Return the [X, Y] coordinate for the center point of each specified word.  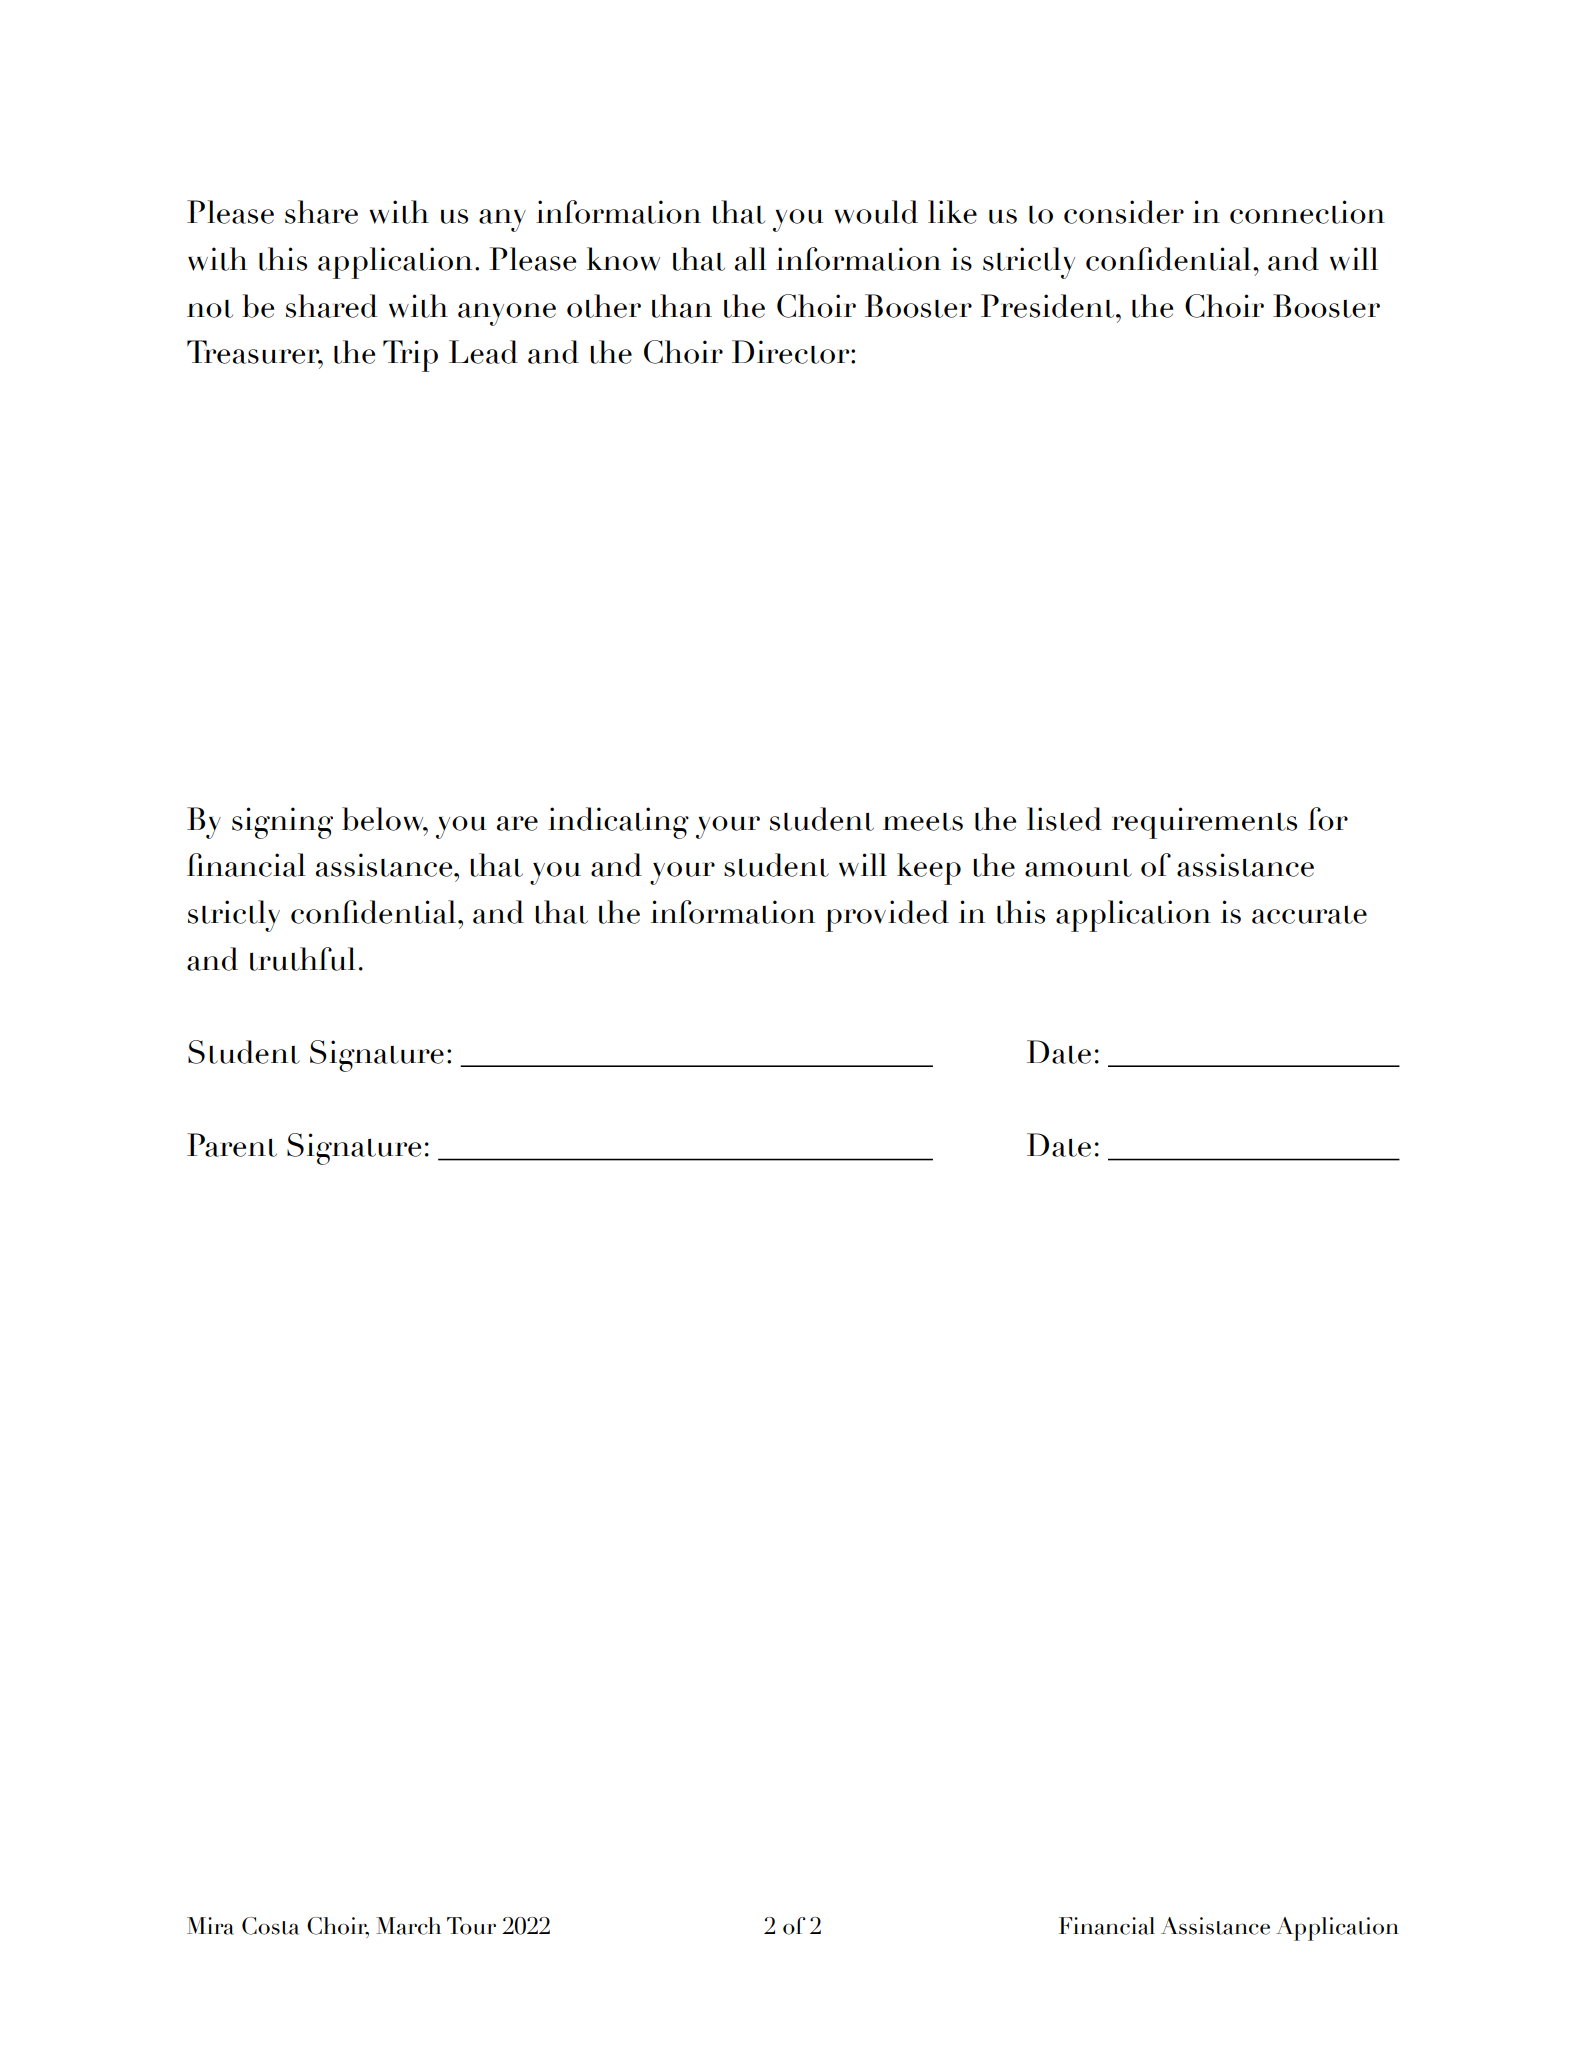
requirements [1204, 823]
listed [1064, 819]
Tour [471, 1926]
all [750, 259]
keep [929, 869]
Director [792, 352]
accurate [1309, 914]
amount [1078, 867]
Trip [410, 356]
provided [887, 916]
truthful [302, 959]
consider [1124, 212]
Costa [270, 1926]
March [408, 1926]
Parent [232, 1145]
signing [282, 823]
